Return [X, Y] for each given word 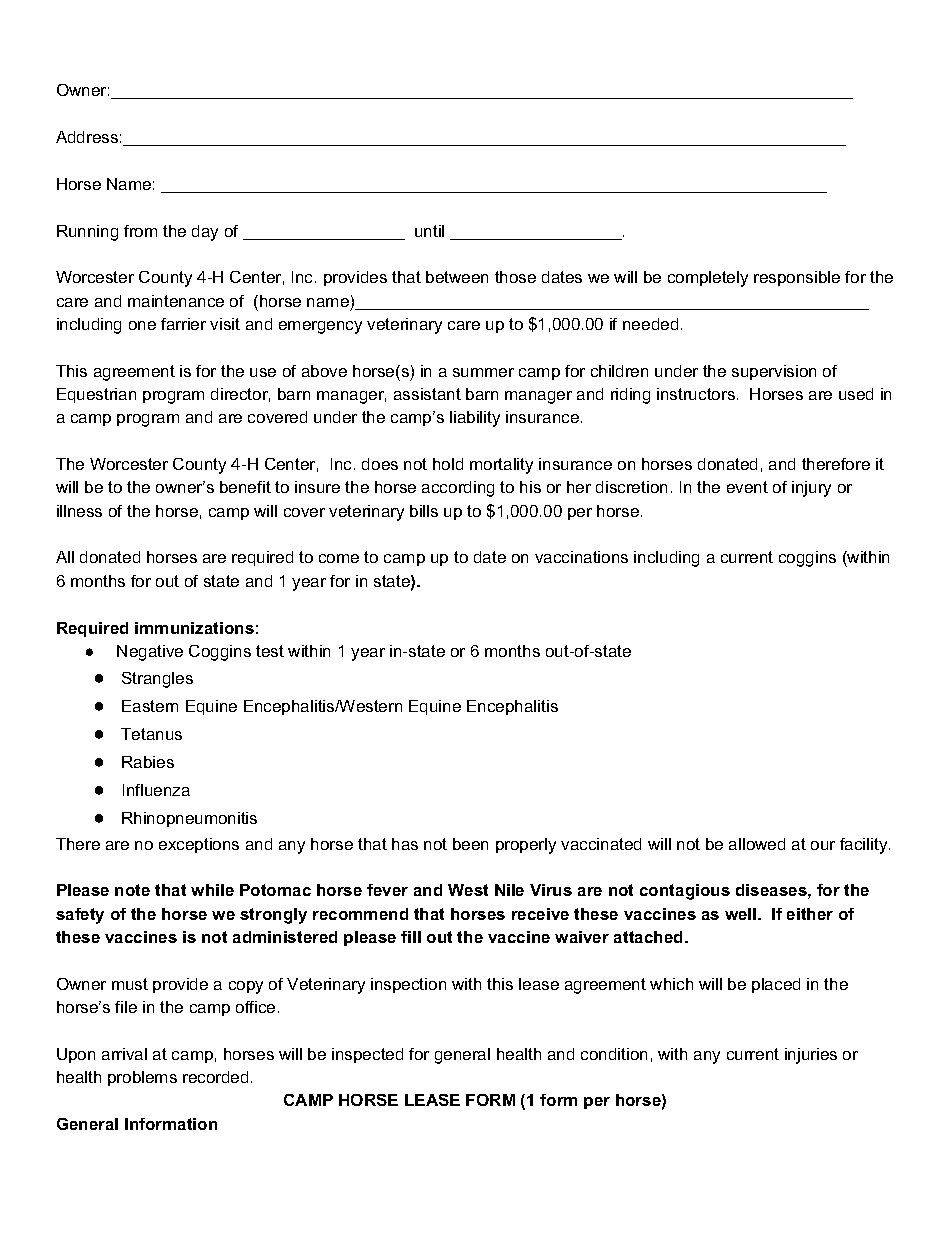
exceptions [199, 845]
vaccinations [581, 557]
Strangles [157, 680]
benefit [245, 487]
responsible [797, 278]
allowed [757, 844]
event [747, 487]
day [205, 233]
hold [448, 464]
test [270, 651]
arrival [124, 1054]
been [470, 844]
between [457, 277]
